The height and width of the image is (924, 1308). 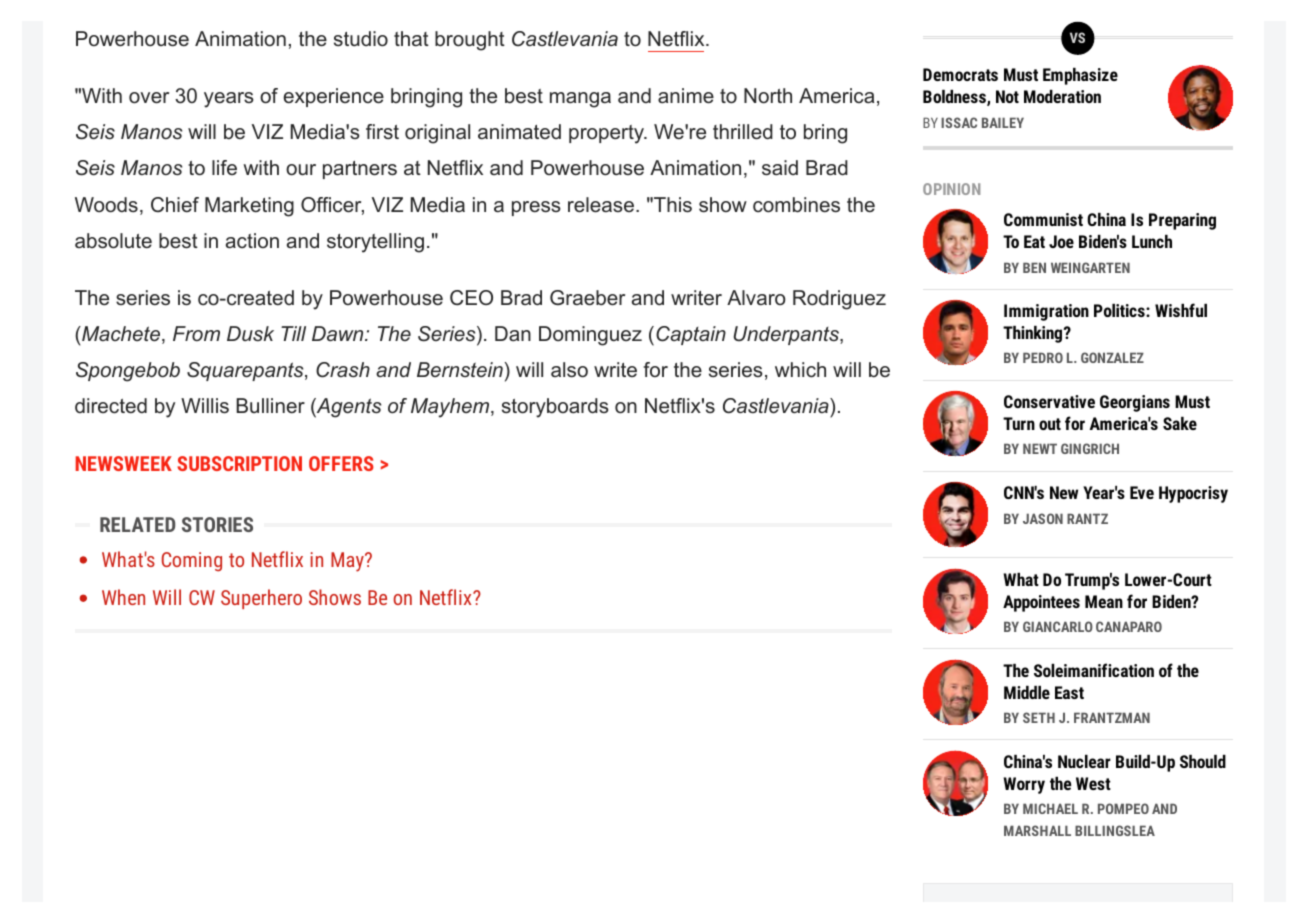 I want to click on Immigration, so click(x=1046, y=312).
